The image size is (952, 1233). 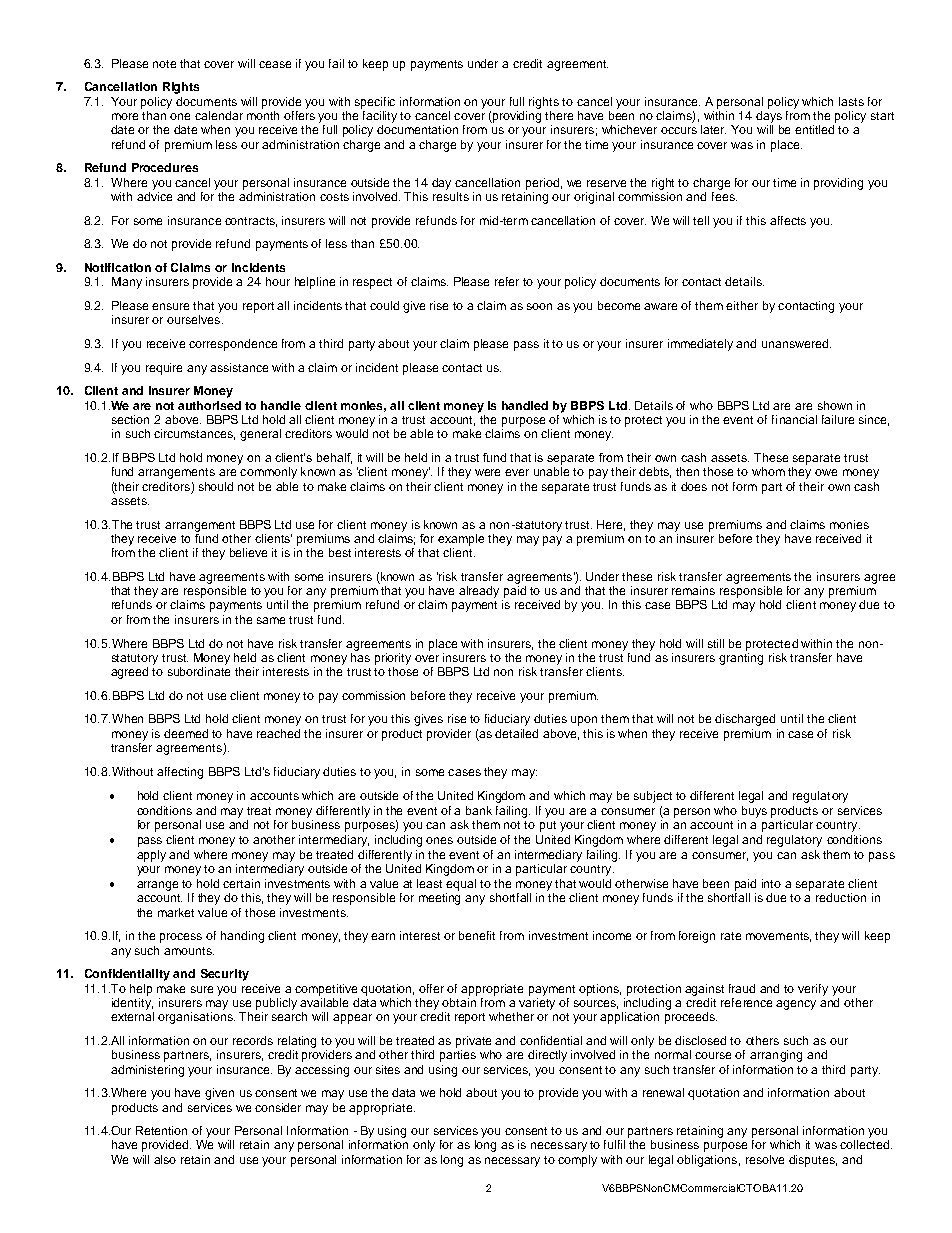 What do you see at coordinates (161, 1130) in the screenshot?
I see `Retention` at bounding box center [161, 1130].
